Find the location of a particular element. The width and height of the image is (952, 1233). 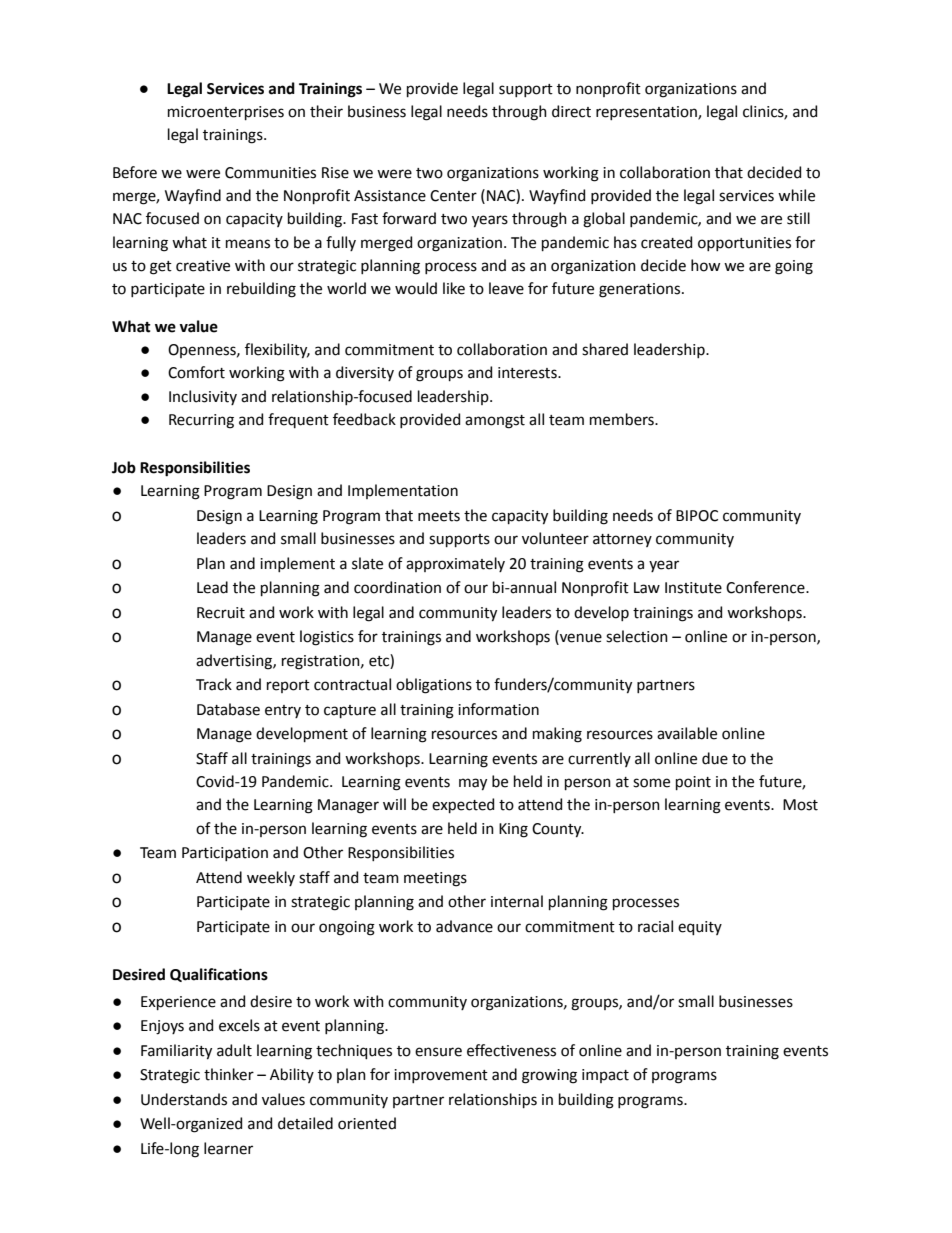

improvement is located at coordinates (441, 1076).
